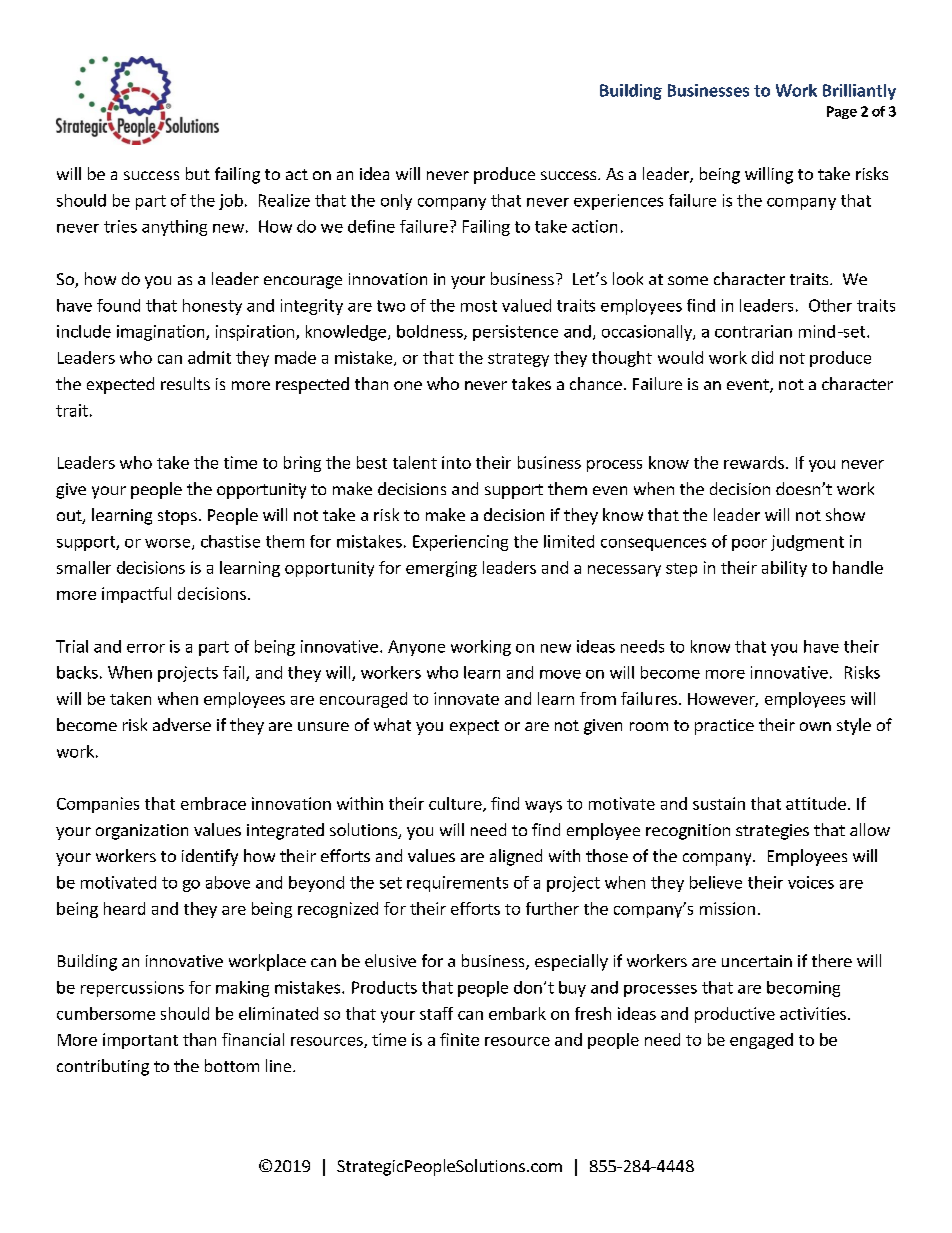  What do you see at coordinates (396, 202) in the image?
I see `only` at bounding box center [396, 202].
